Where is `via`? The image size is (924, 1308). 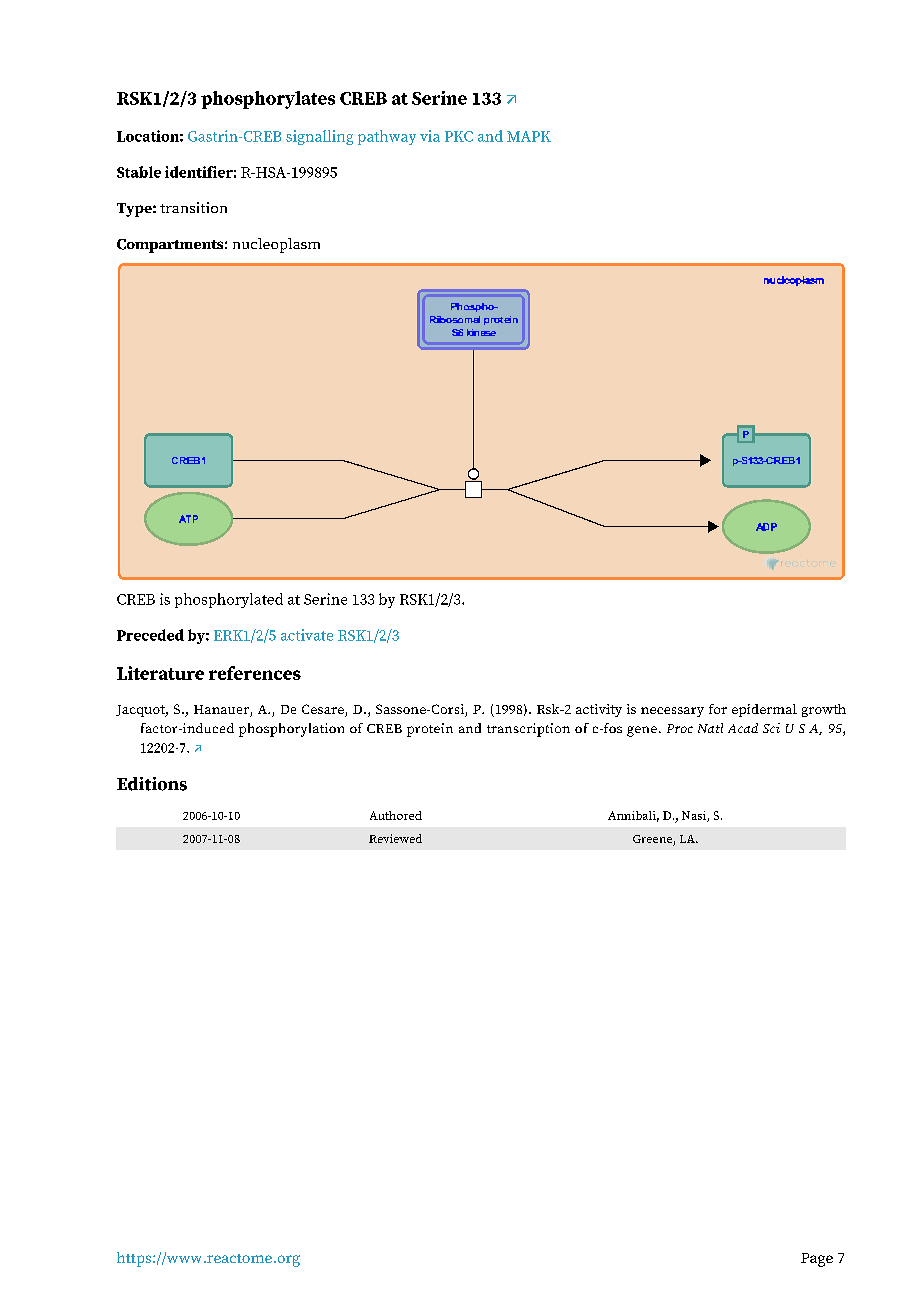 via is located at coordinates (430, 136).
